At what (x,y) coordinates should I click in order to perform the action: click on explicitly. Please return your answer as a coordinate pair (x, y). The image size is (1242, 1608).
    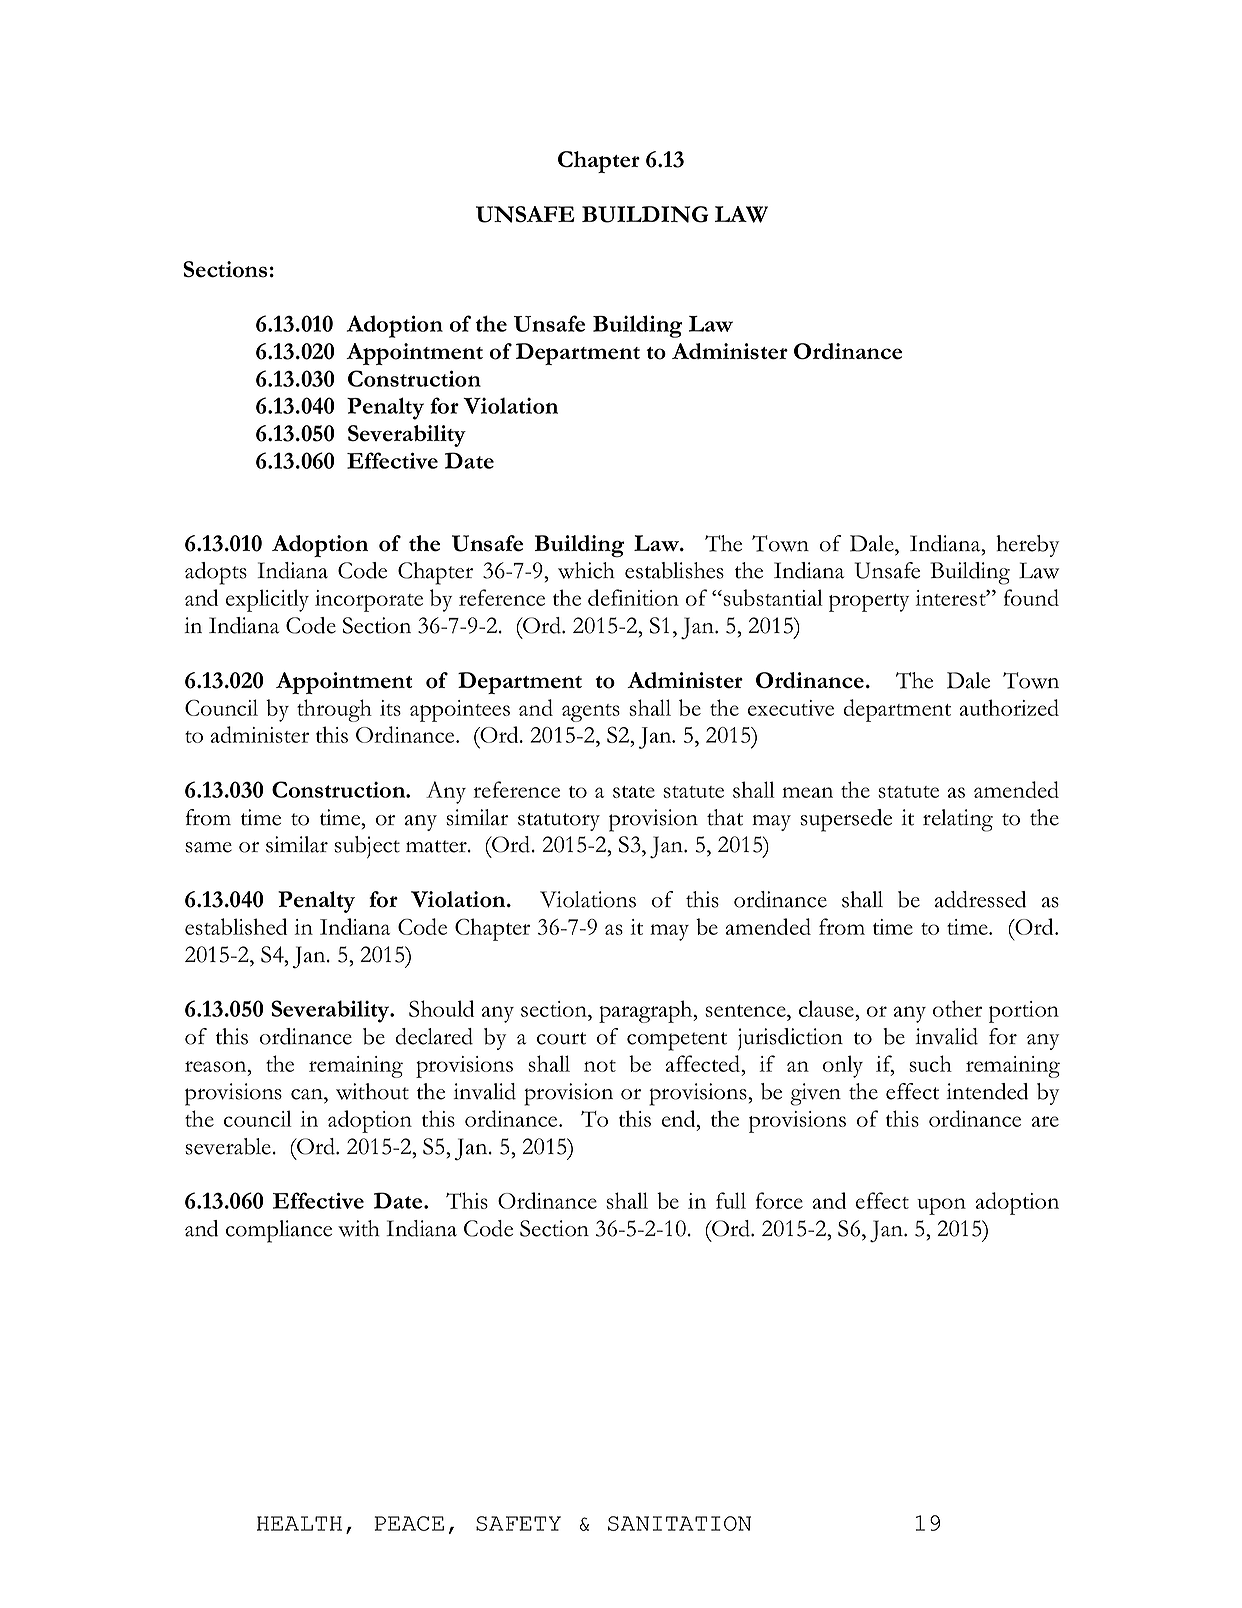
    Looking at the image, I should click on (267, 600).
